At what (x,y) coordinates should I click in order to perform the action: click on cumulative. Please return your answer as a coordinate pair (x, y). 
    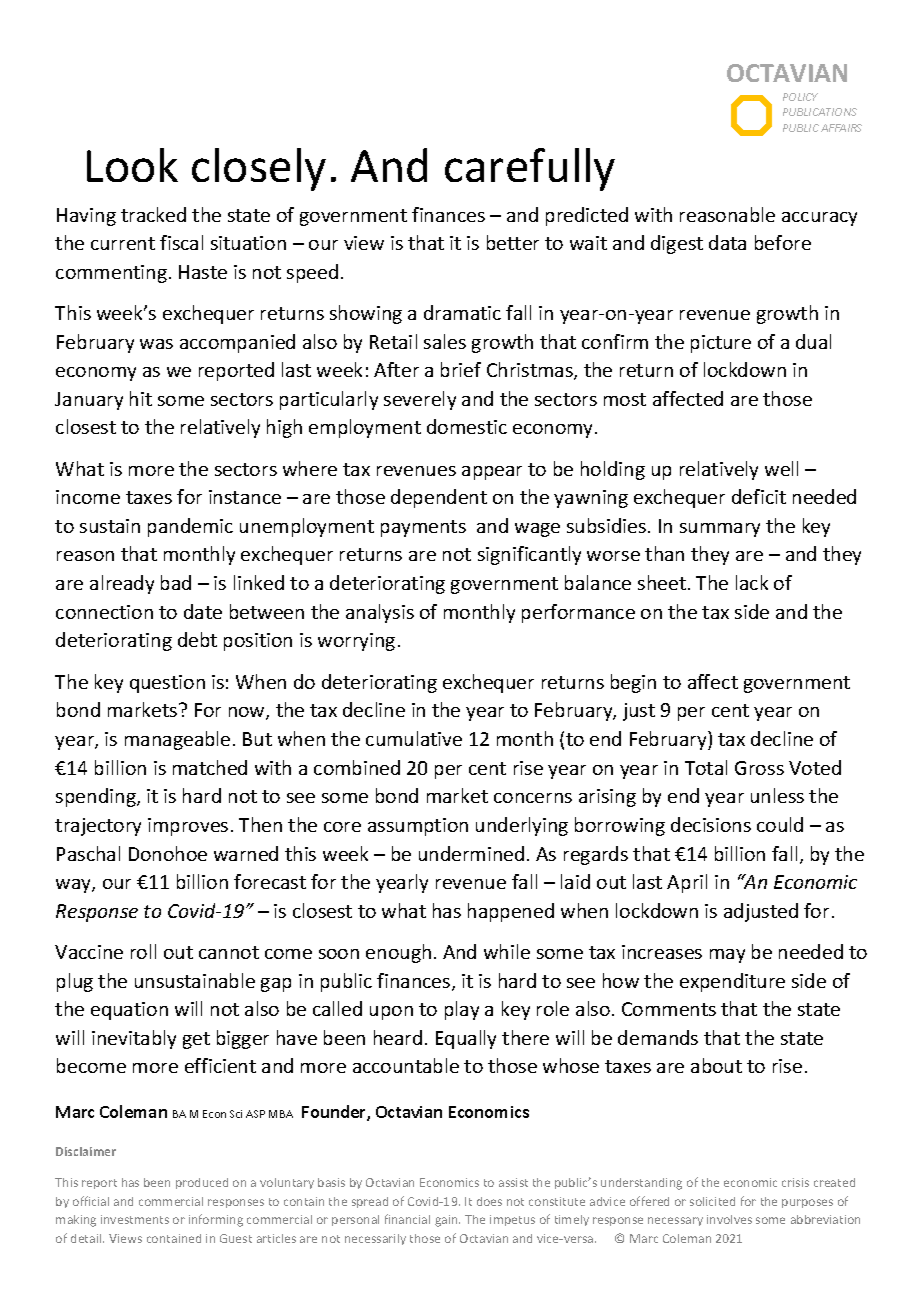
    Looking at the image, I should click on (414, 738).
